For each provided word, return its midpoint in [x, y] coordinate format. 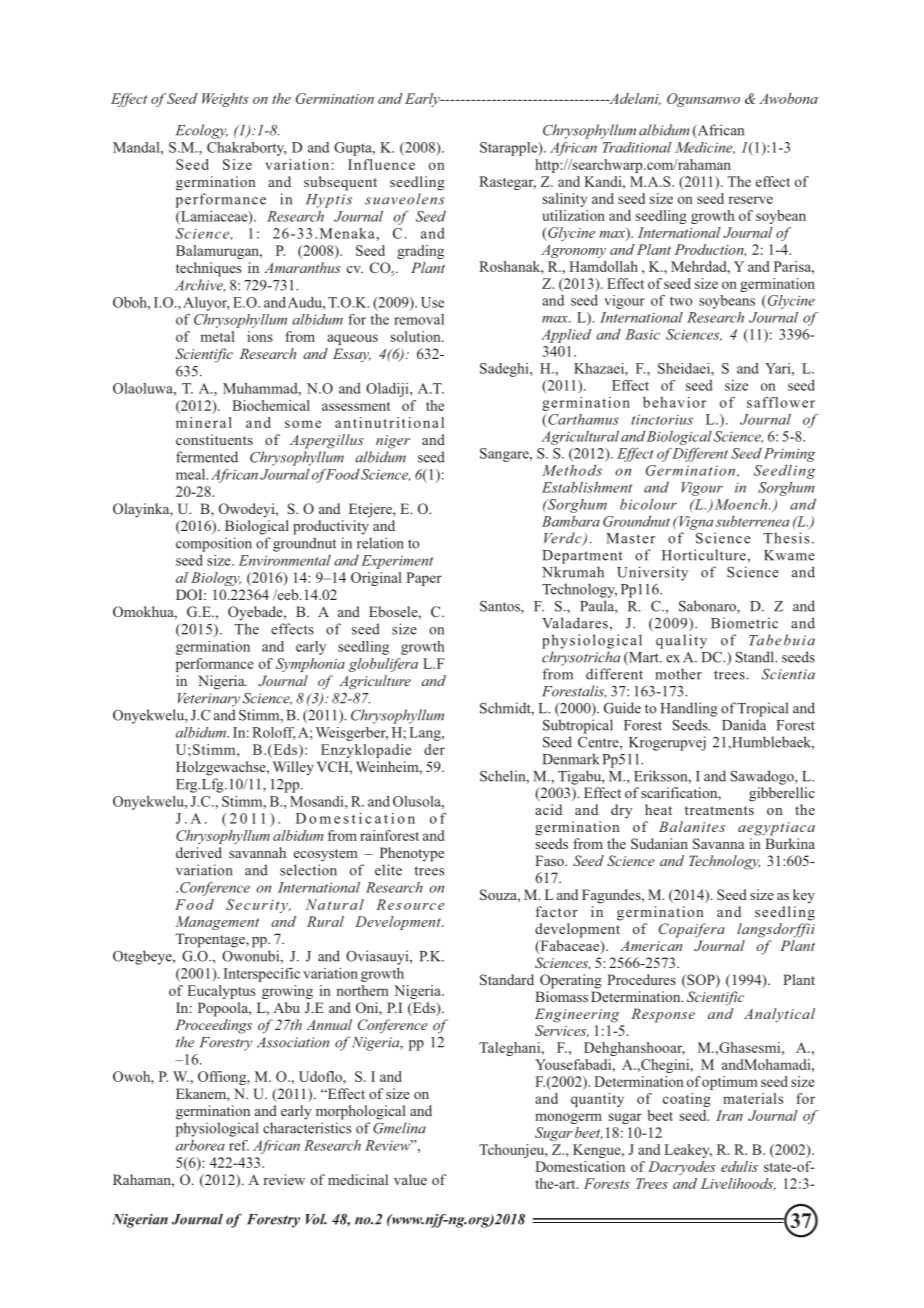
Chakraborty [247, 149]
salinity [565, 200]
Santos [501, 607]
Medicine [705, 148]
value [410, 1179]
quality [681, 641]
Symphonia [310, 665]
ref [239, 1145]
